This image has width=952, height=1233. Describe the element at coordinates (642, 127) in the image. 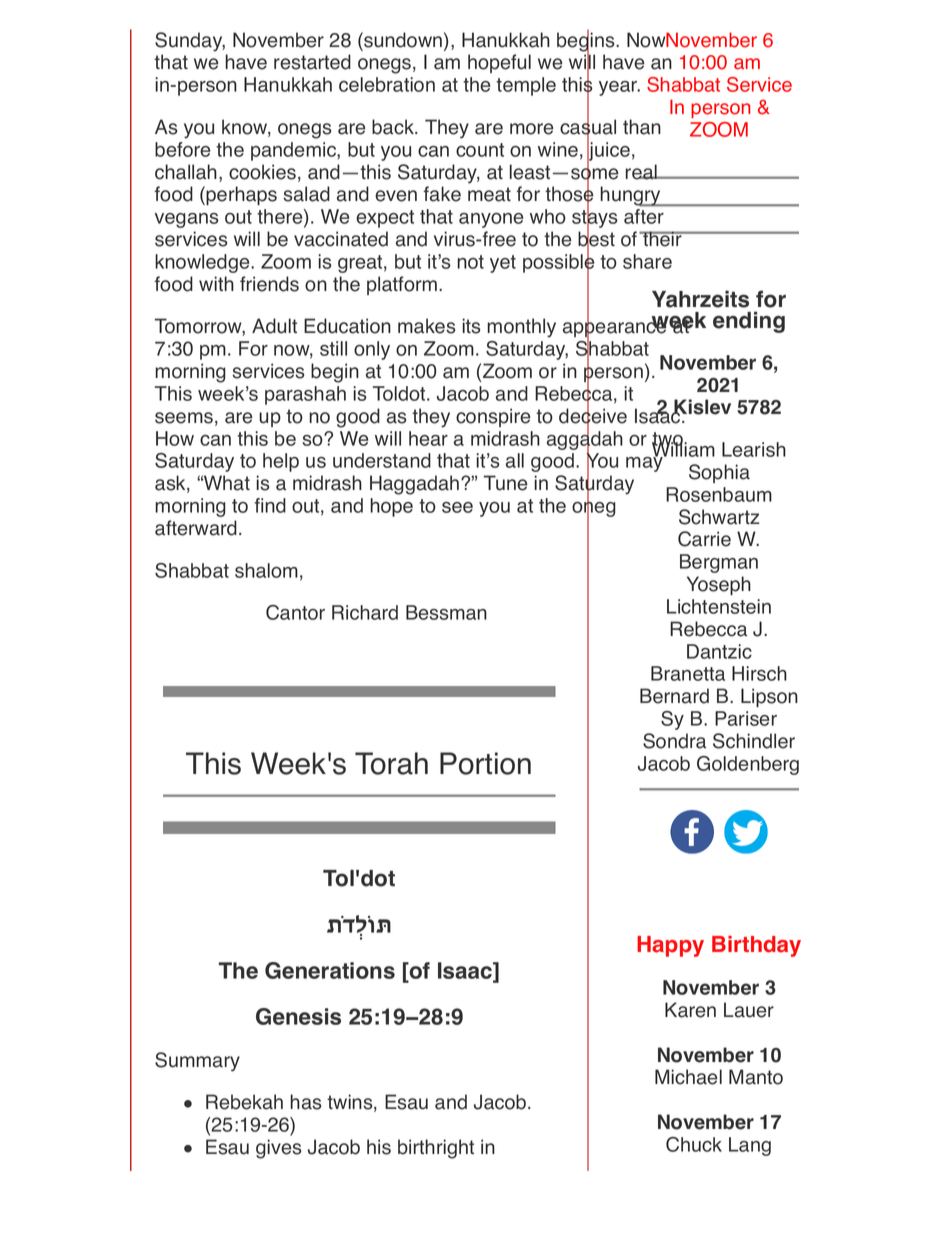

I see `than` at that location.
